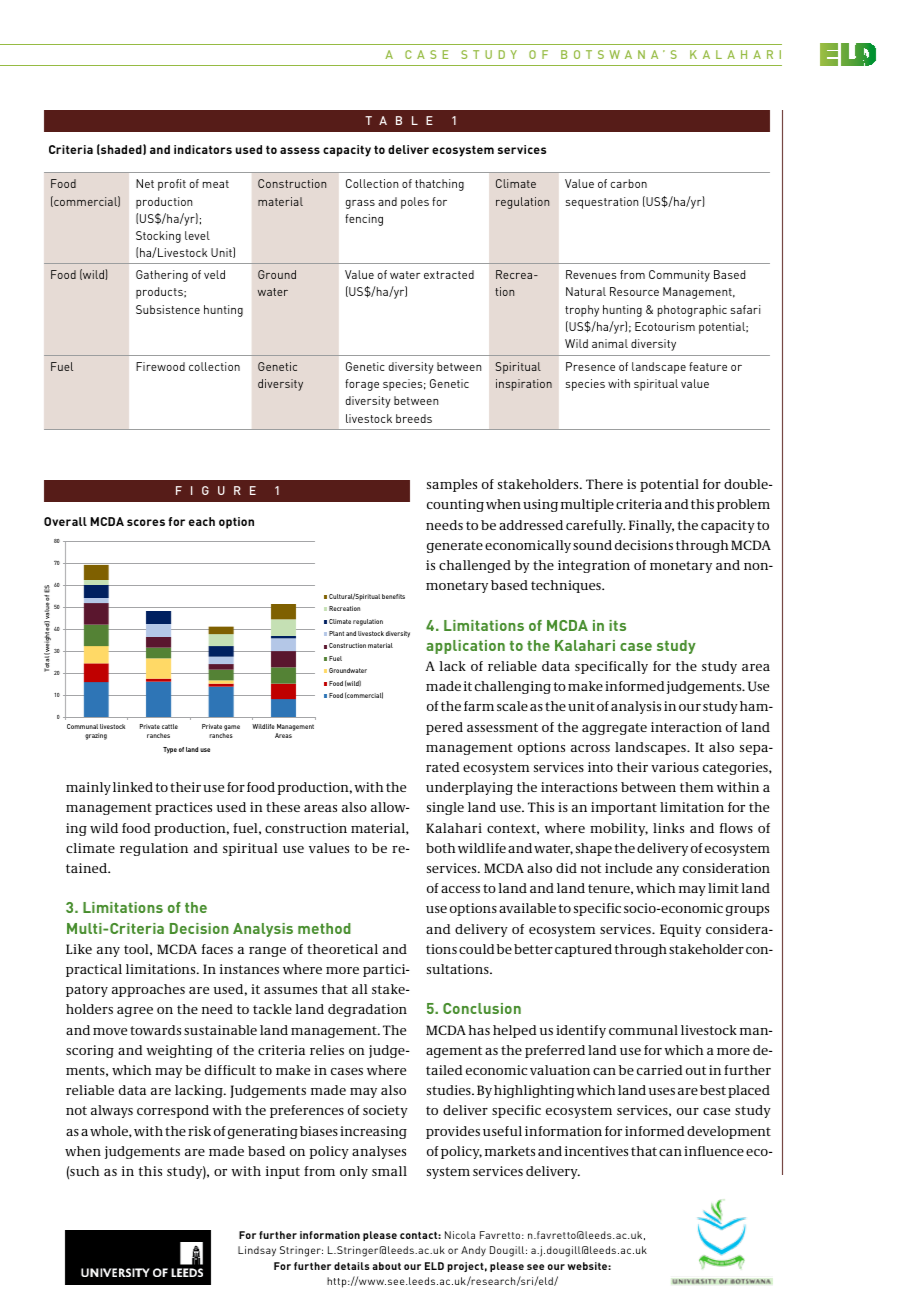  I want to click on practical, so click(94, 970).
